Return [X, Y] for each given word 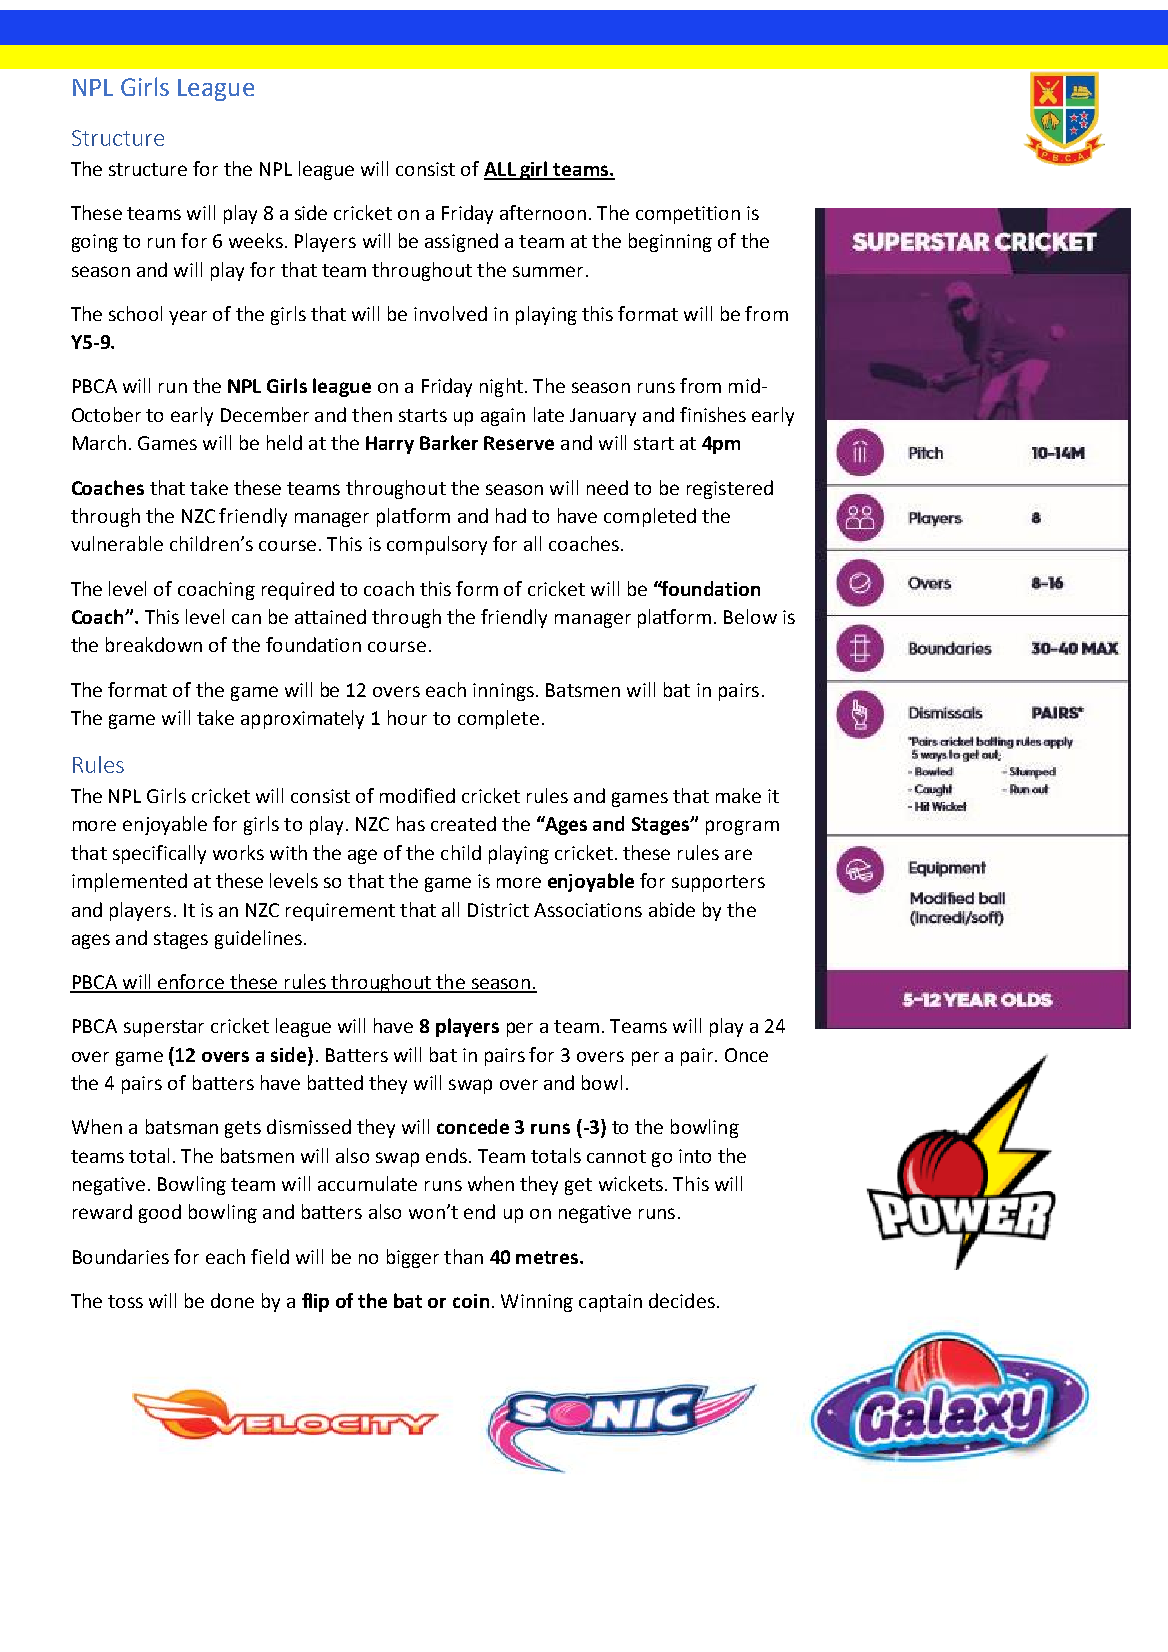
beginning [670, 242]
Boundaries [121, 1256]
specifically [159, 854]
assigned [461, 242]
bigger [413, 1258]
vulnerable [117, 543]
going [95, 243]
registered [730, 489]
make [738, 795]
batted [335, 1082]
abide [672, 909]
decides [682, 1300]
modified [417, 795]
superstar [164, 1028]
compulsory [437, 545]
